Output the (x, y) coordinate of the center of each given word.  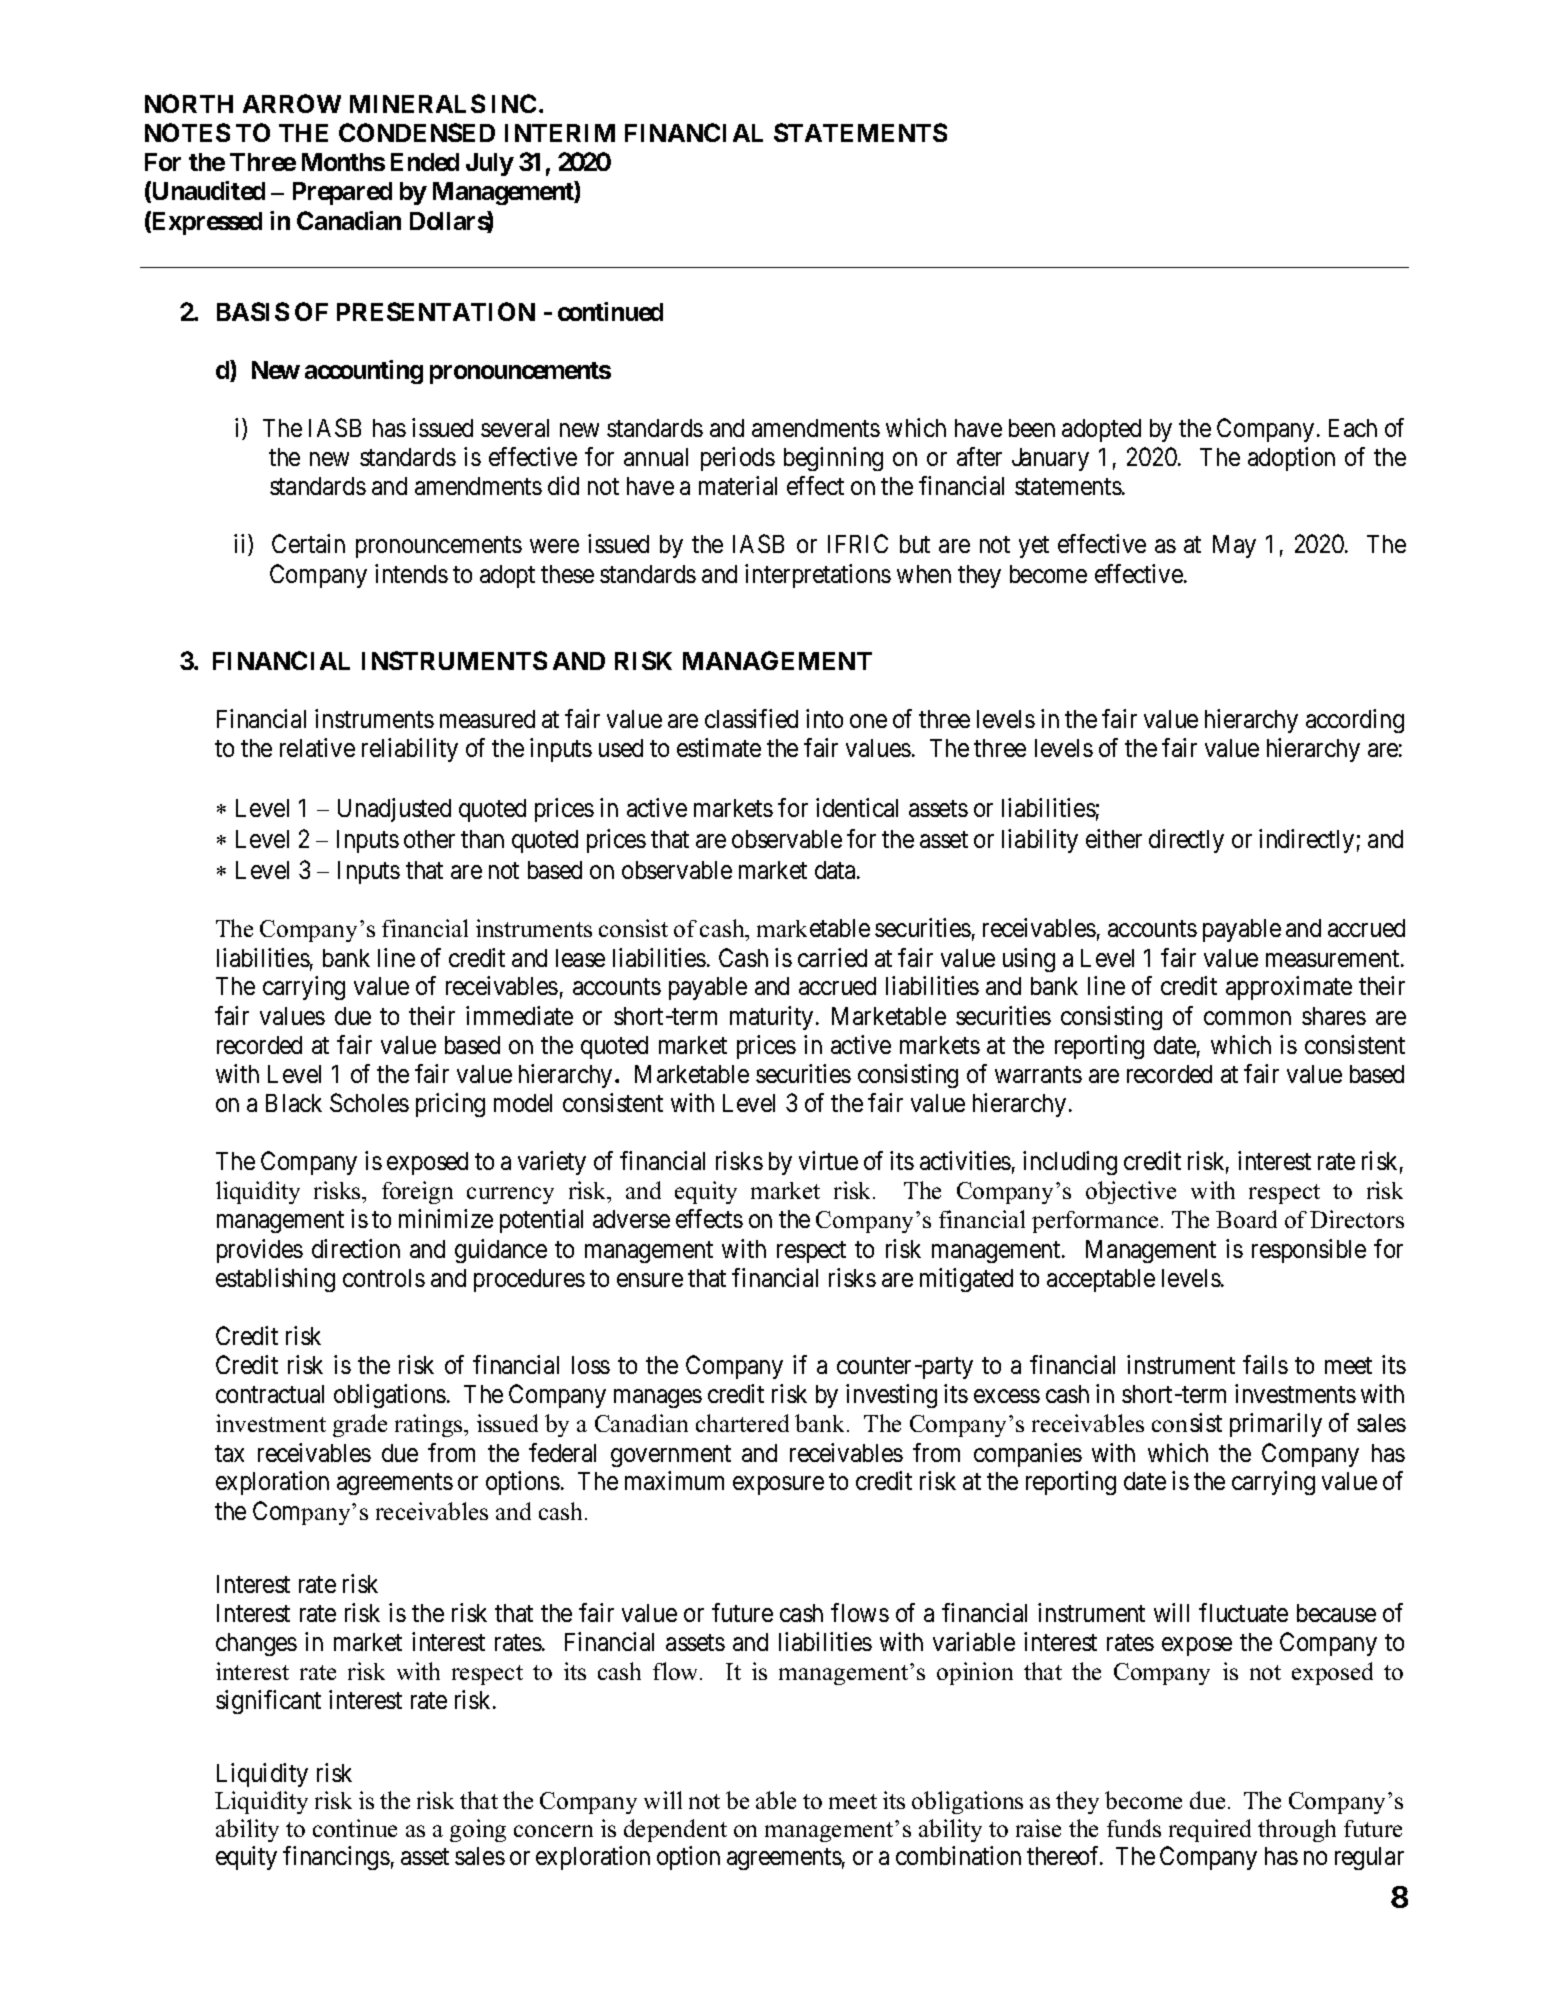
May (1234, 546)
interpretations (818, 576)
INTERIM (560, 133)
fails (1265, 1364)
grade (360, 1425)
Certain (308, 543)
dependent (675, 1830)
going (478, 1830)
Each (1353, 428)
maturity (771, 1018)
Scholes (369, 1102)
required (1210, 1830)
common (1247, 1018)
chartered (742, 1423)
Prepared (342, 193)
